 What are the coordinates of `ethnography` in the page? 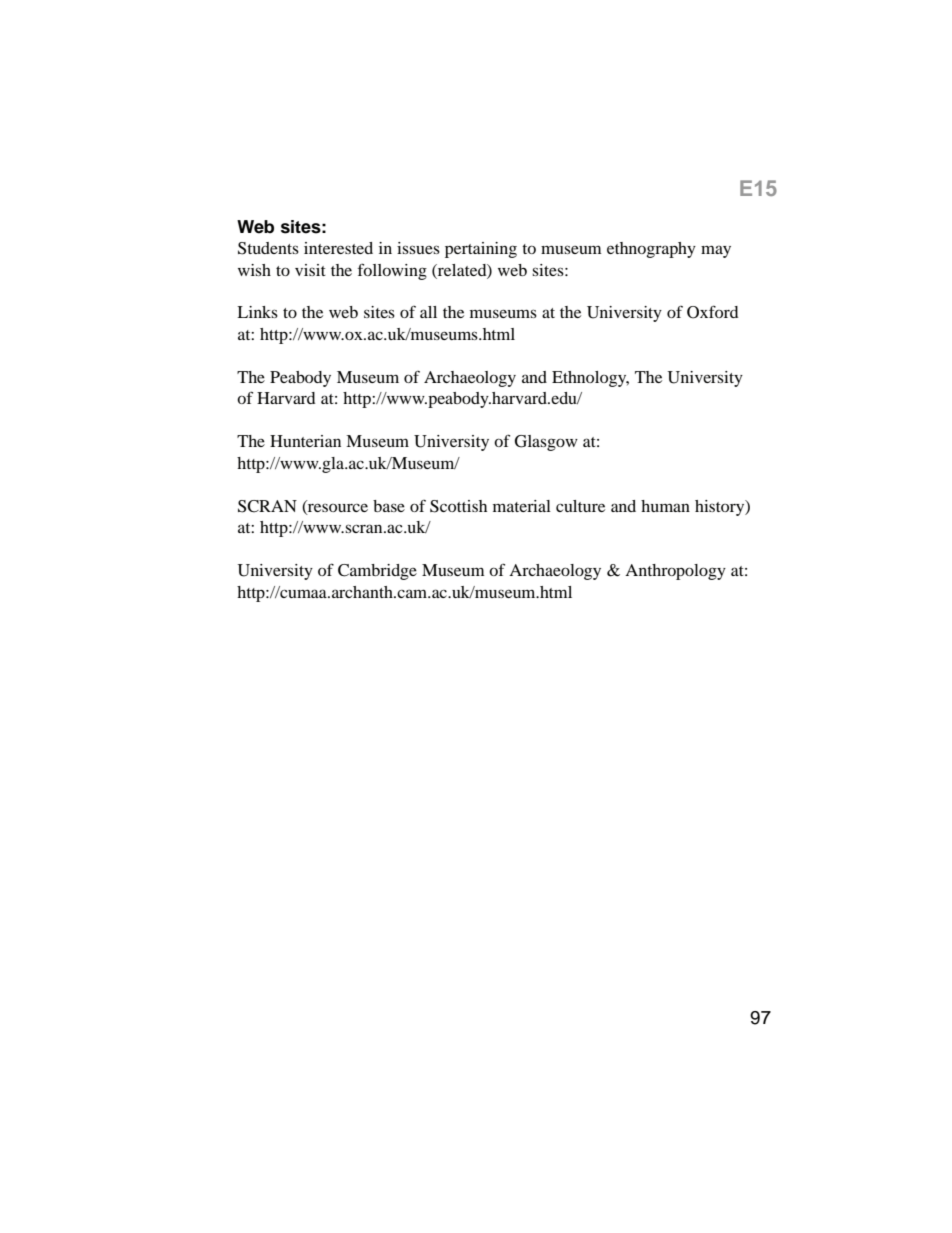 It's located at (651, 250).
